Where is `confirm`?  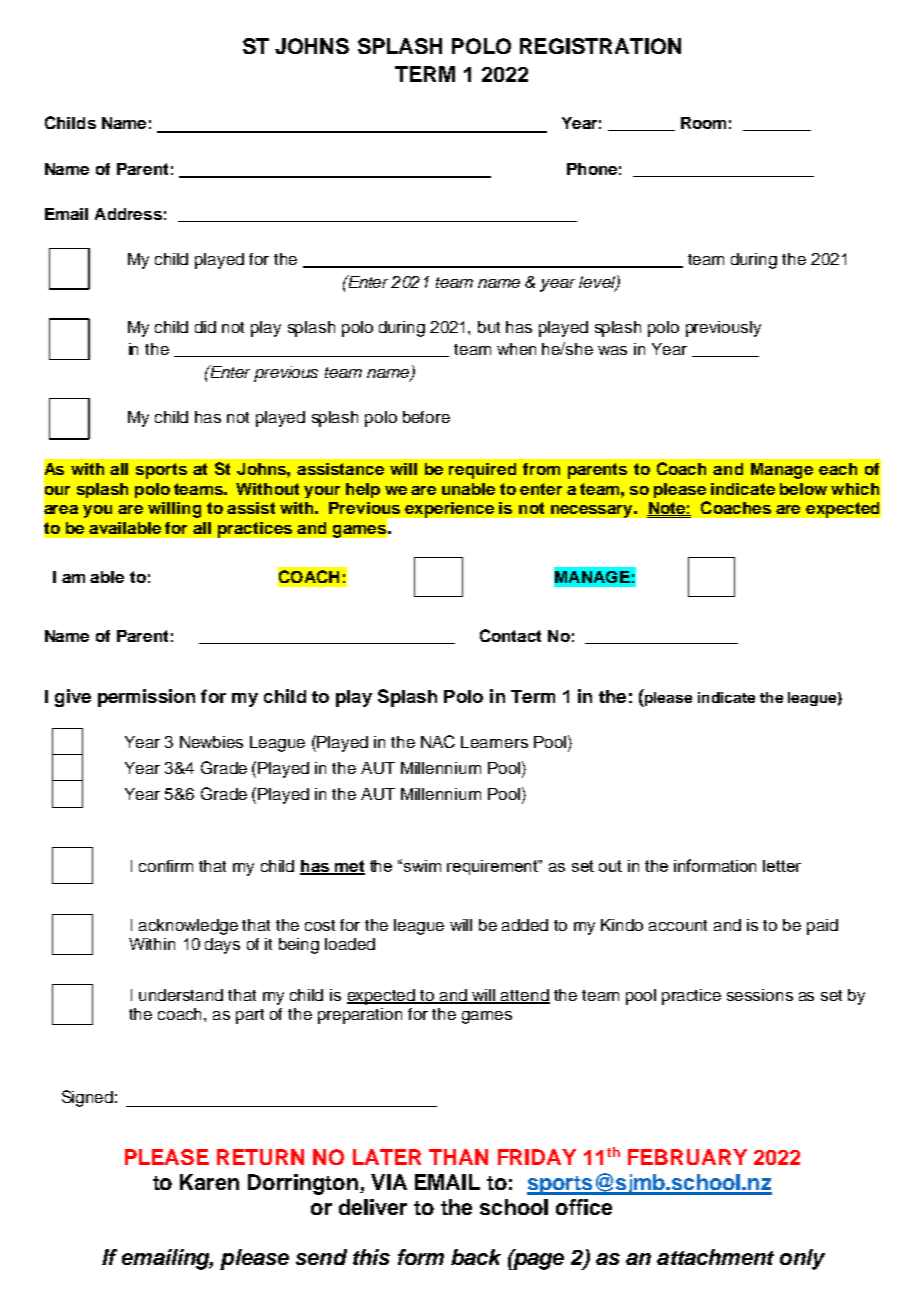
confirm is located at coordinates (166, 866).
